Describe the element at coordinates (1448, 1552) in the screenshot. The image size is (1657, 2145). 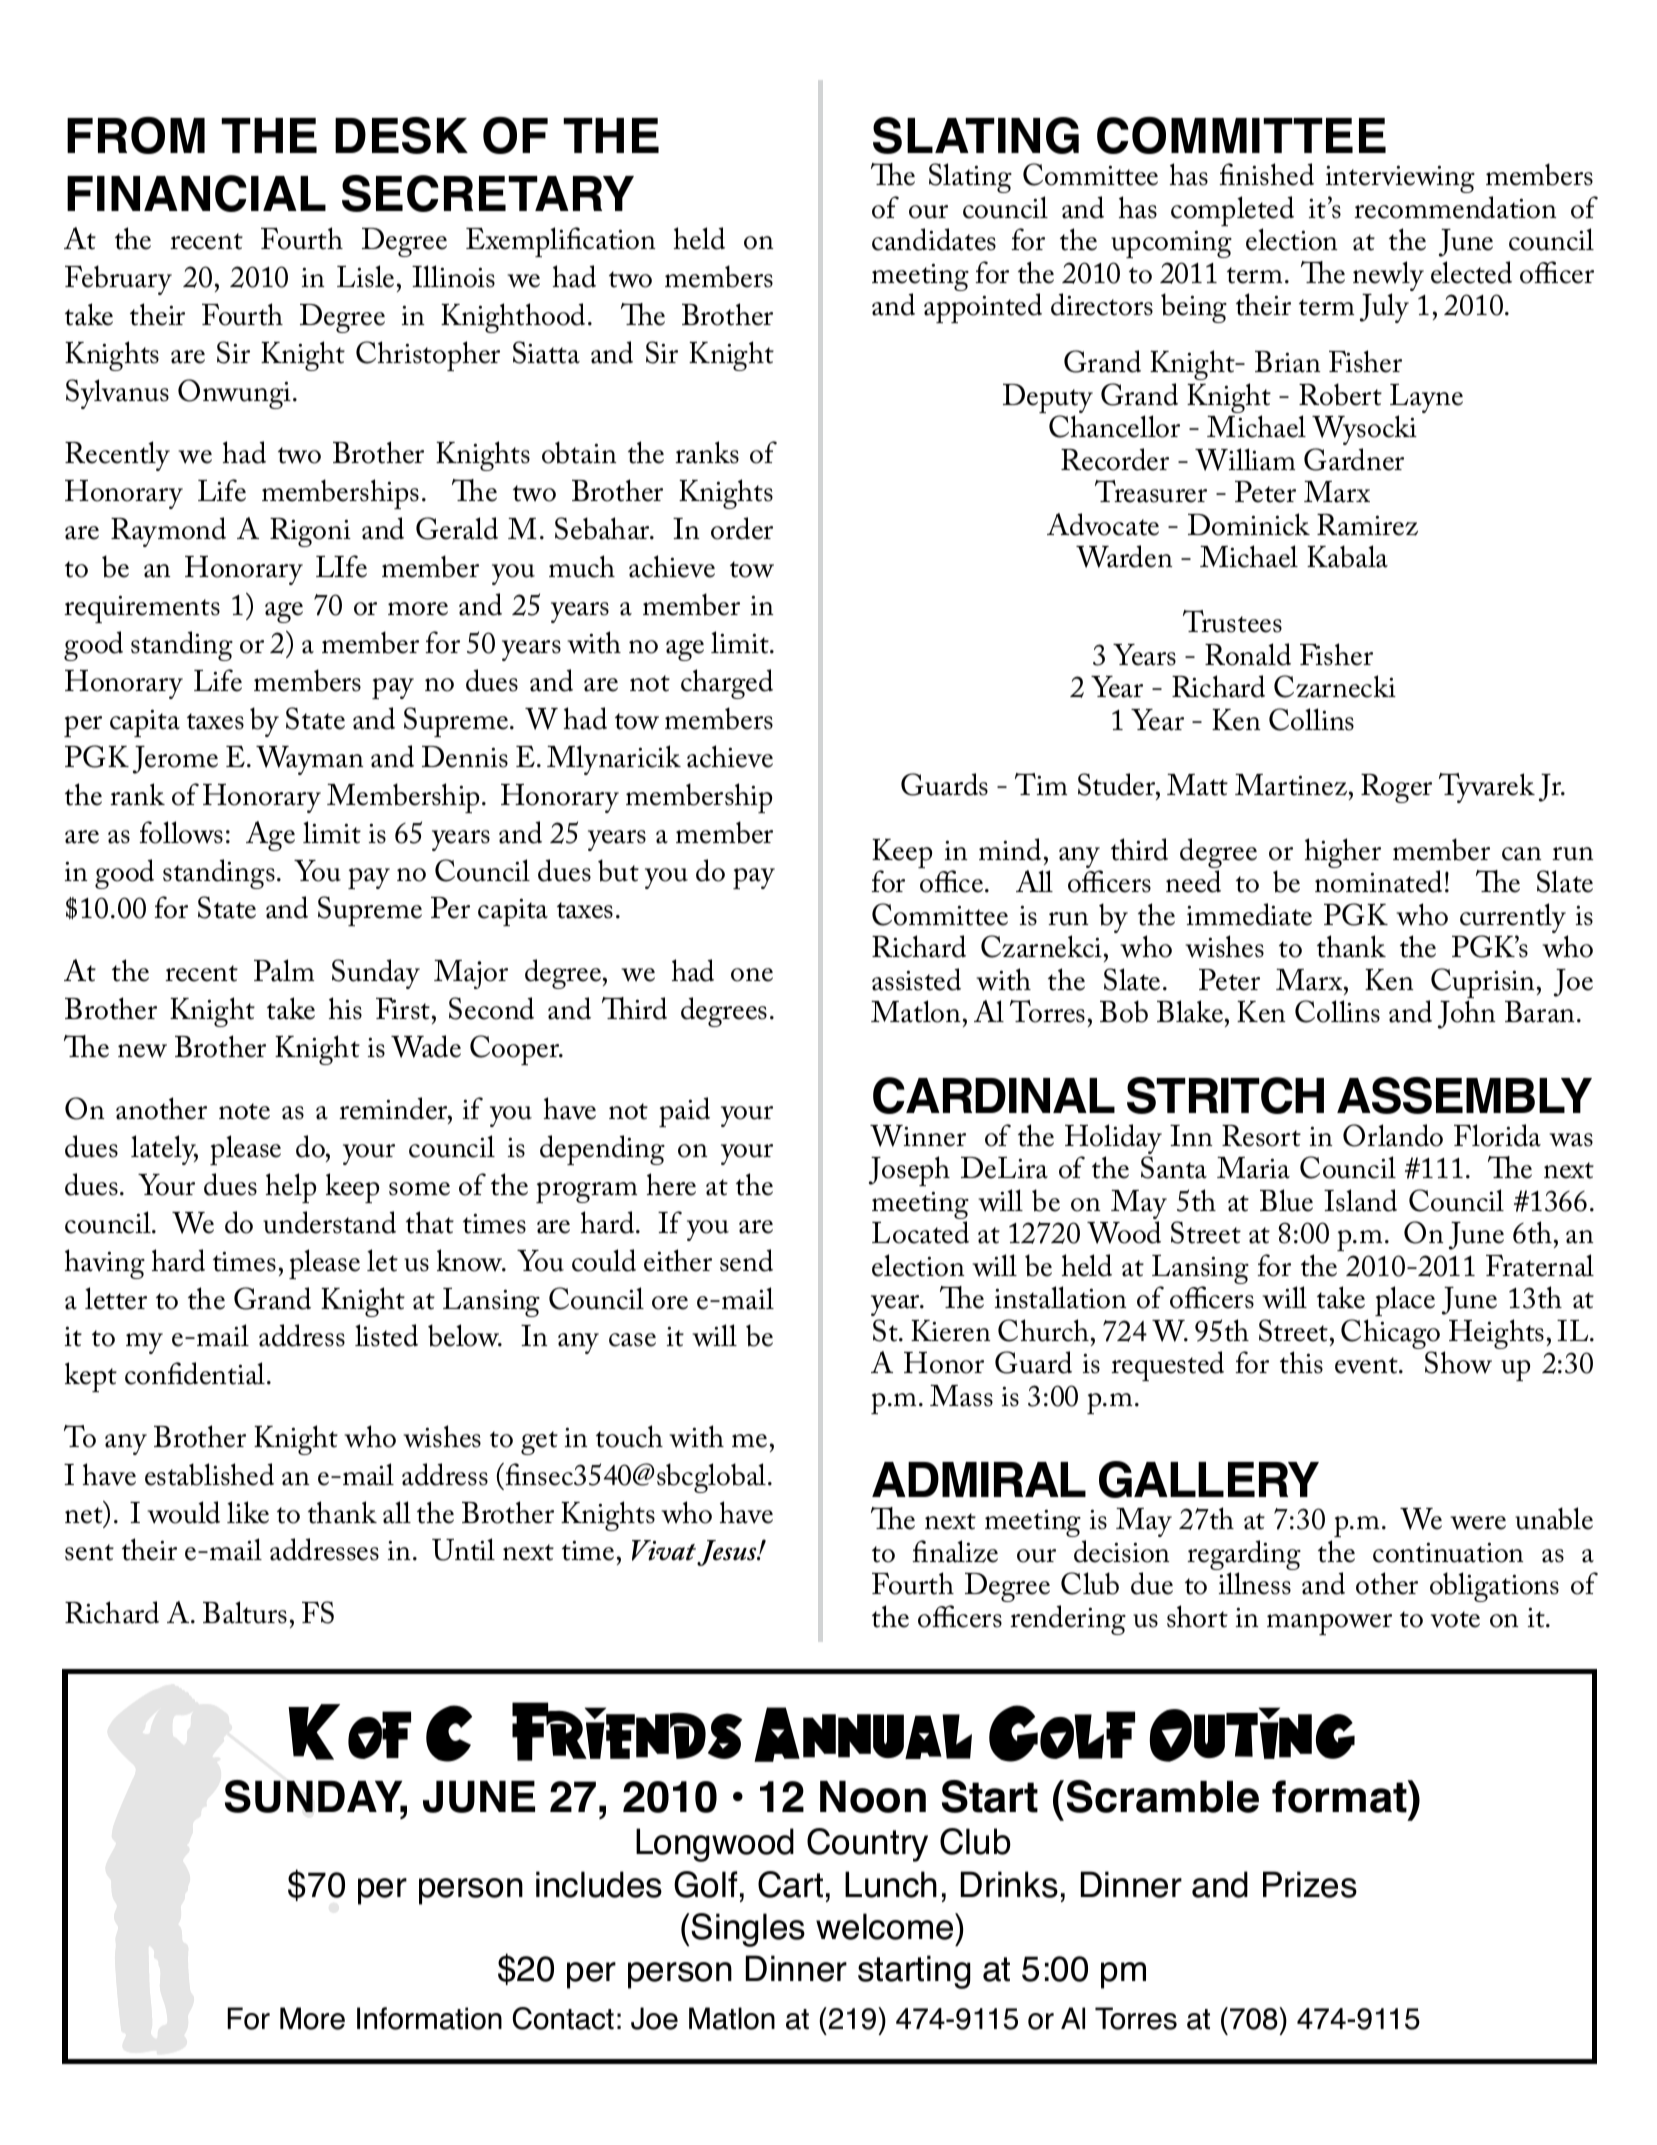
I see `continuation` at that location.
